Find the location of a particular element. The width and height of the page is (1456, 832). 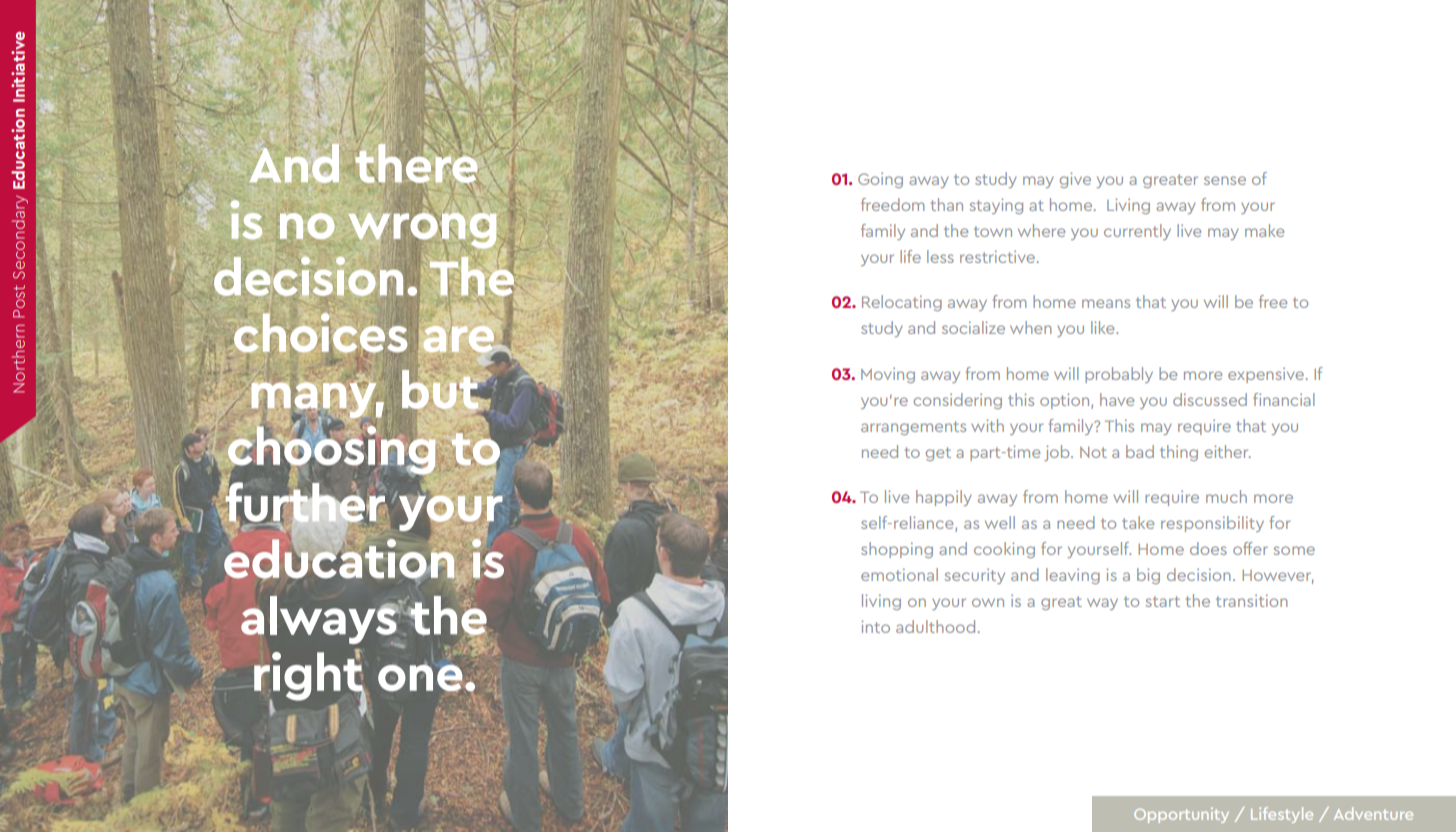

Going is located at coordinates (880, 180).
